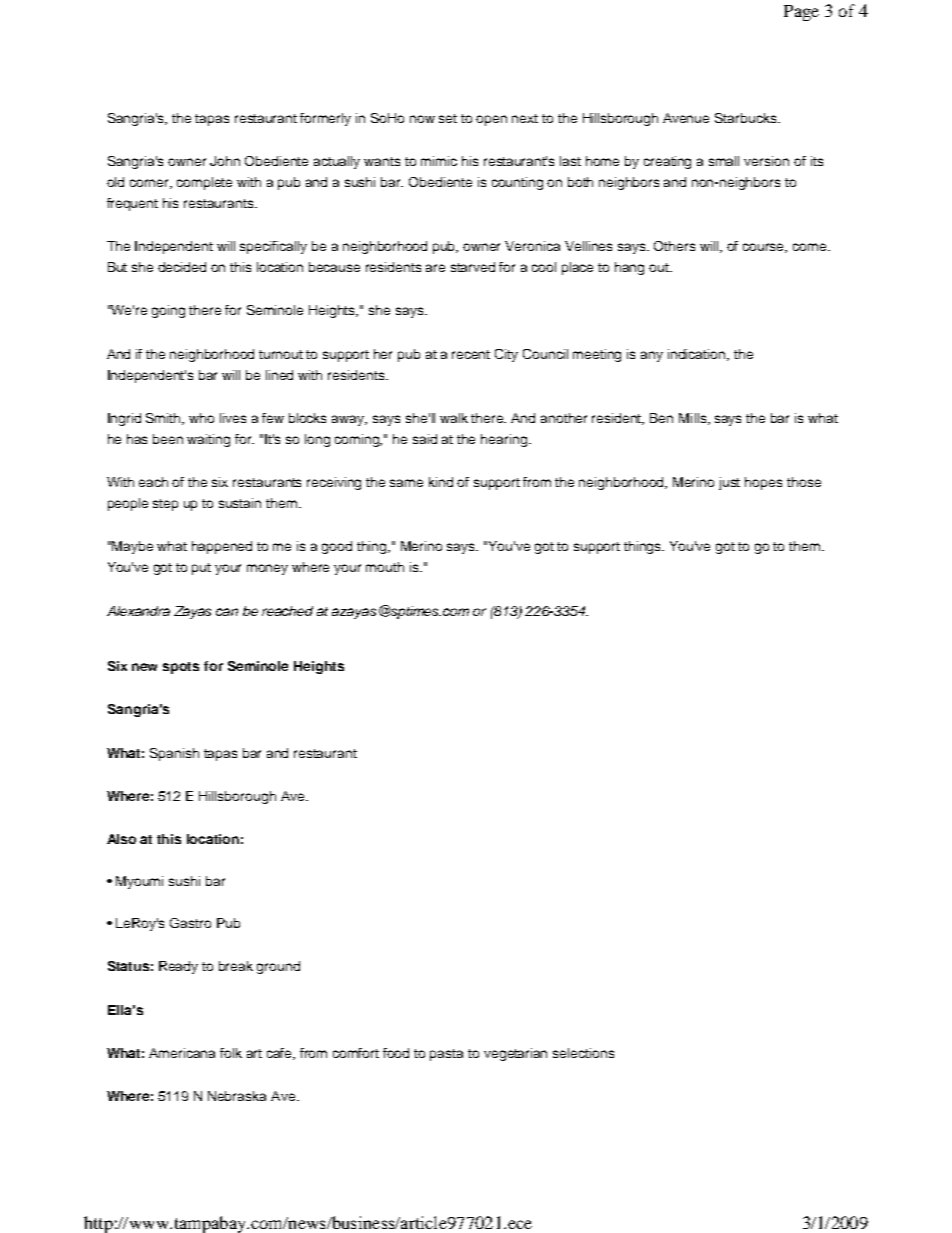  I want to click on set, so click(448, 118).
